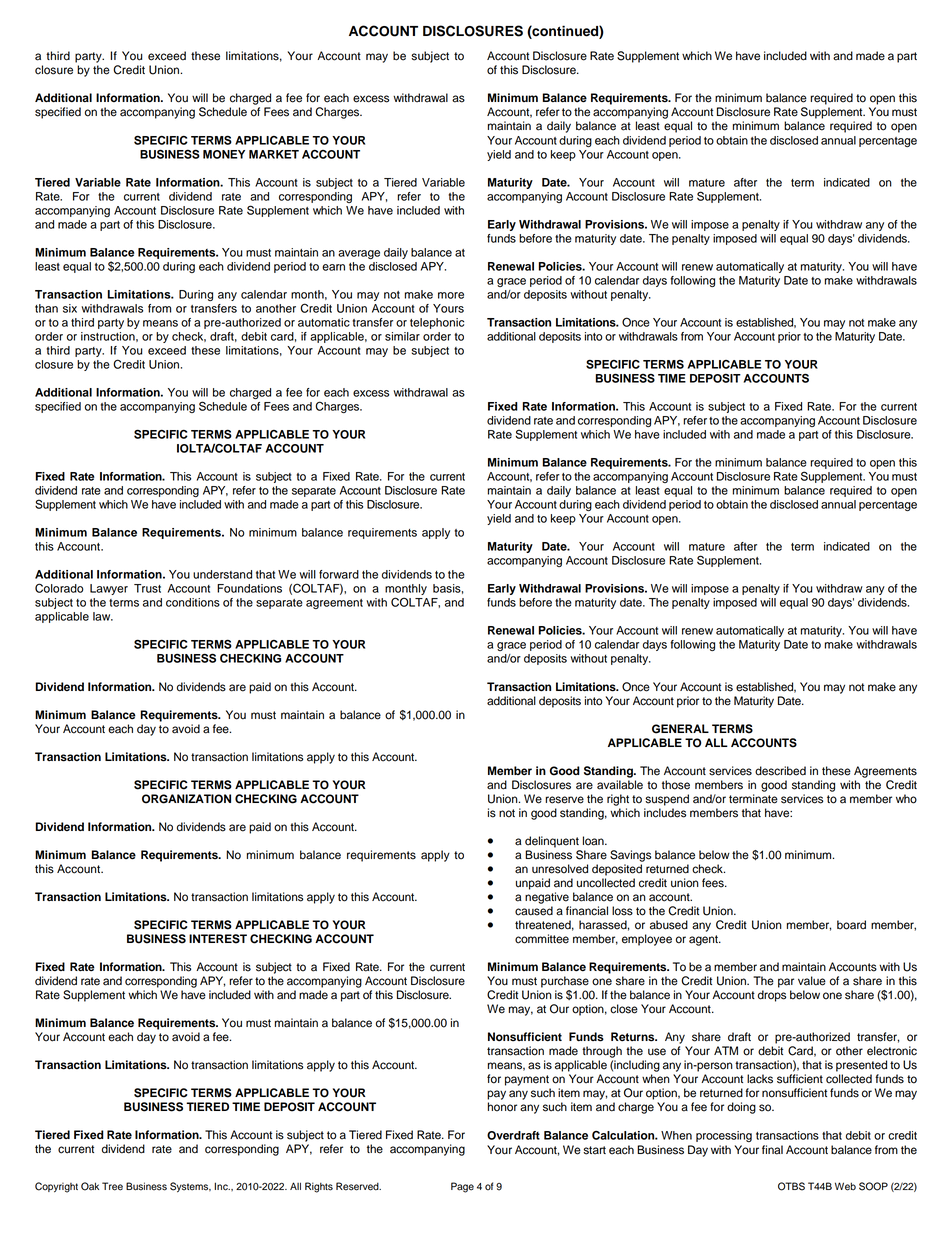  What do you see at coordinates (780, 771) in the document?
I see `described` at bounding box center [780, 771].
